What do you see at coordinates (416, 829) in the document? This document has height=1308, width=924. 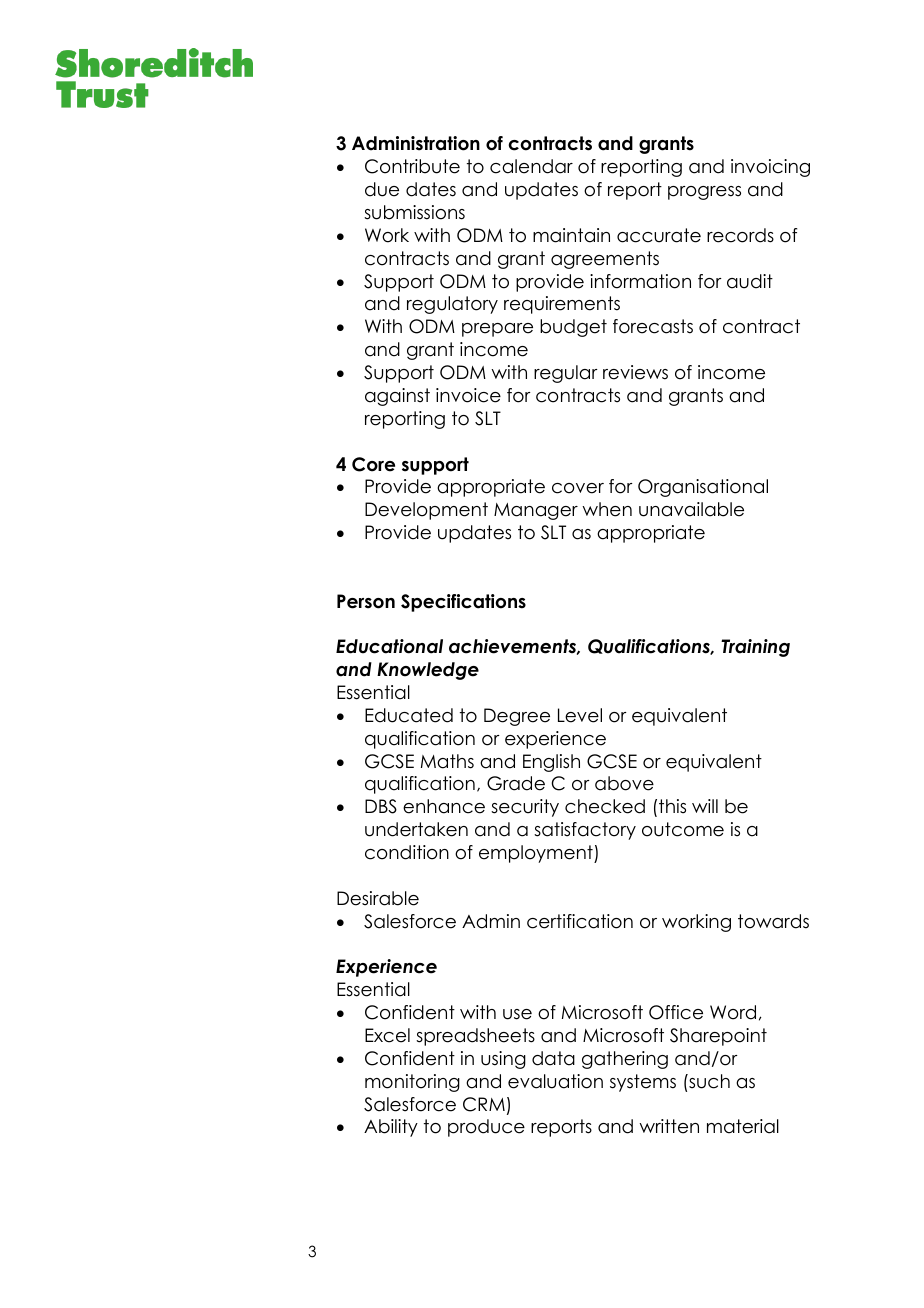 I see `undertaken` at bounding box center [416, 829].
